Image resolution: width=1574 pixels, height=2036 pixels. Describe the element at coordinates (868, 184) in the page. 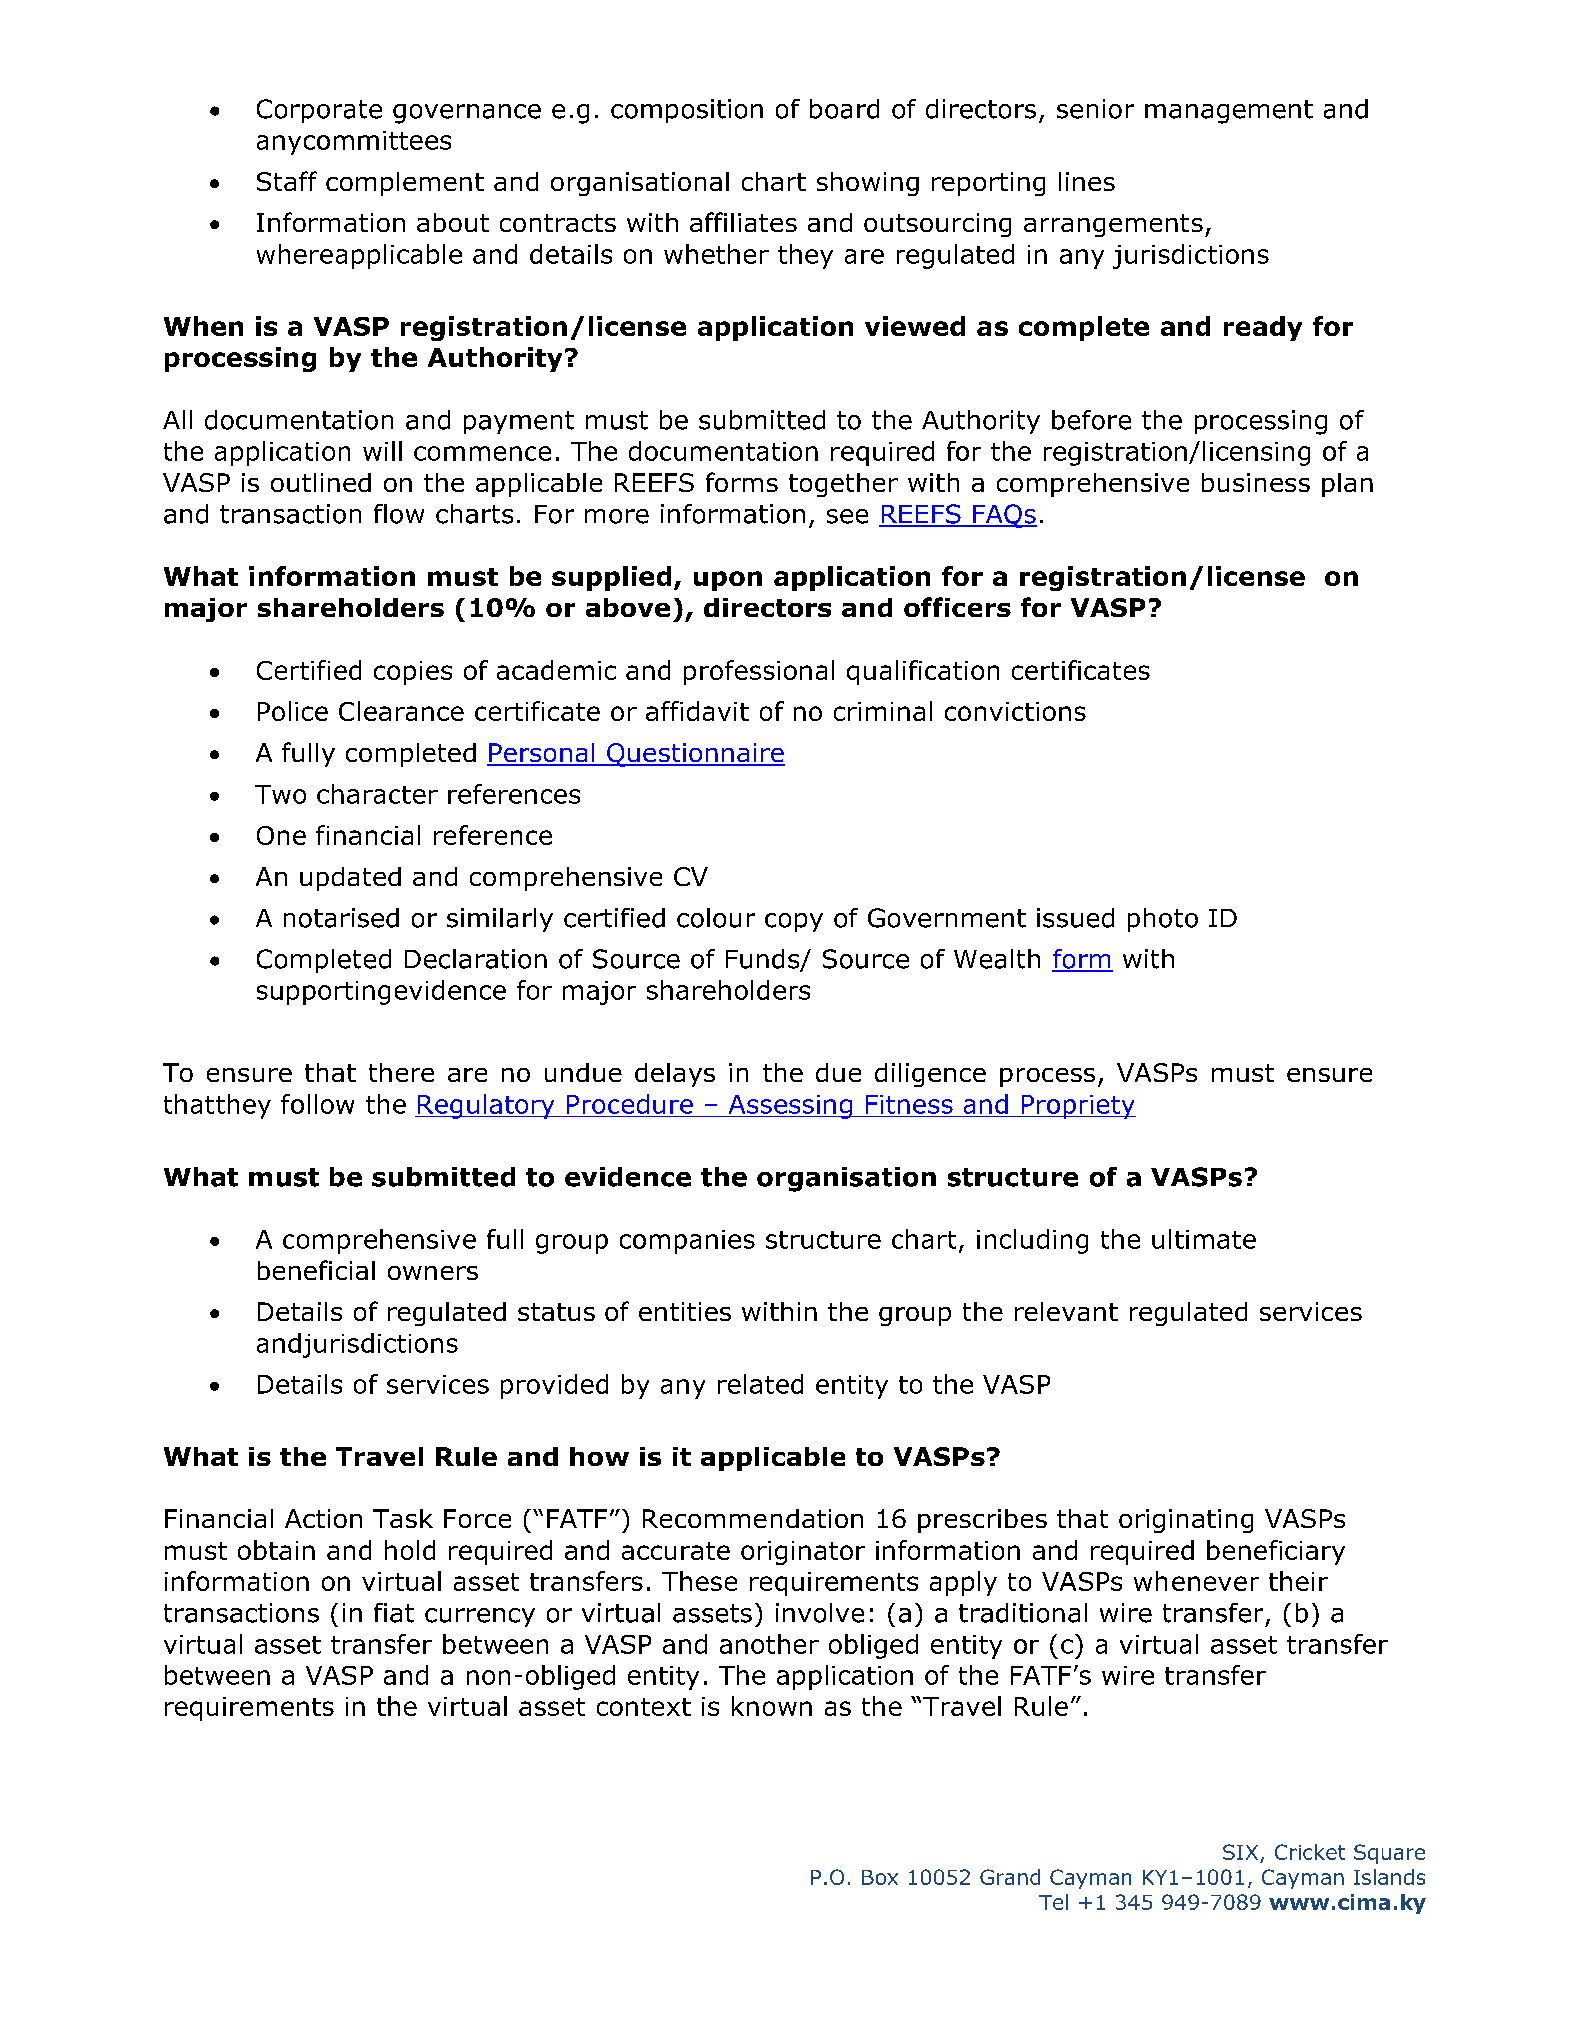

I see `showing` at that location.
